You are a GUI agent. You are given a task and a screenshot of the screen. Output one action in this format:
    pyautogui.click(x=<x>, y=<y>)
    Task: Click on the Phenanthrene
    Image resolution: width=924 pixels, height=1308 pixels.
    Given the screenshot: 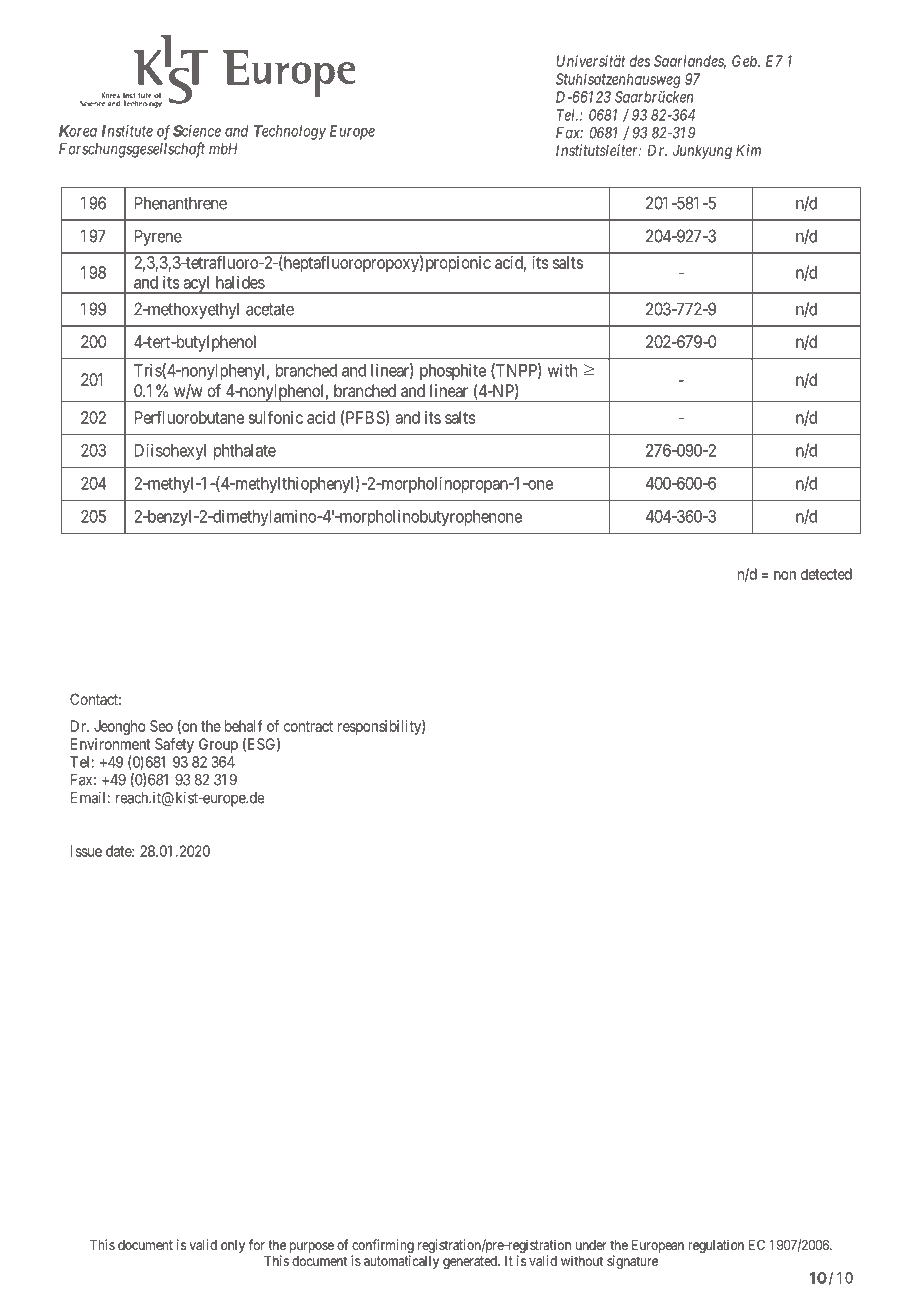 What is the action you would take?
    pyautogui.click(x=181, y=203)
